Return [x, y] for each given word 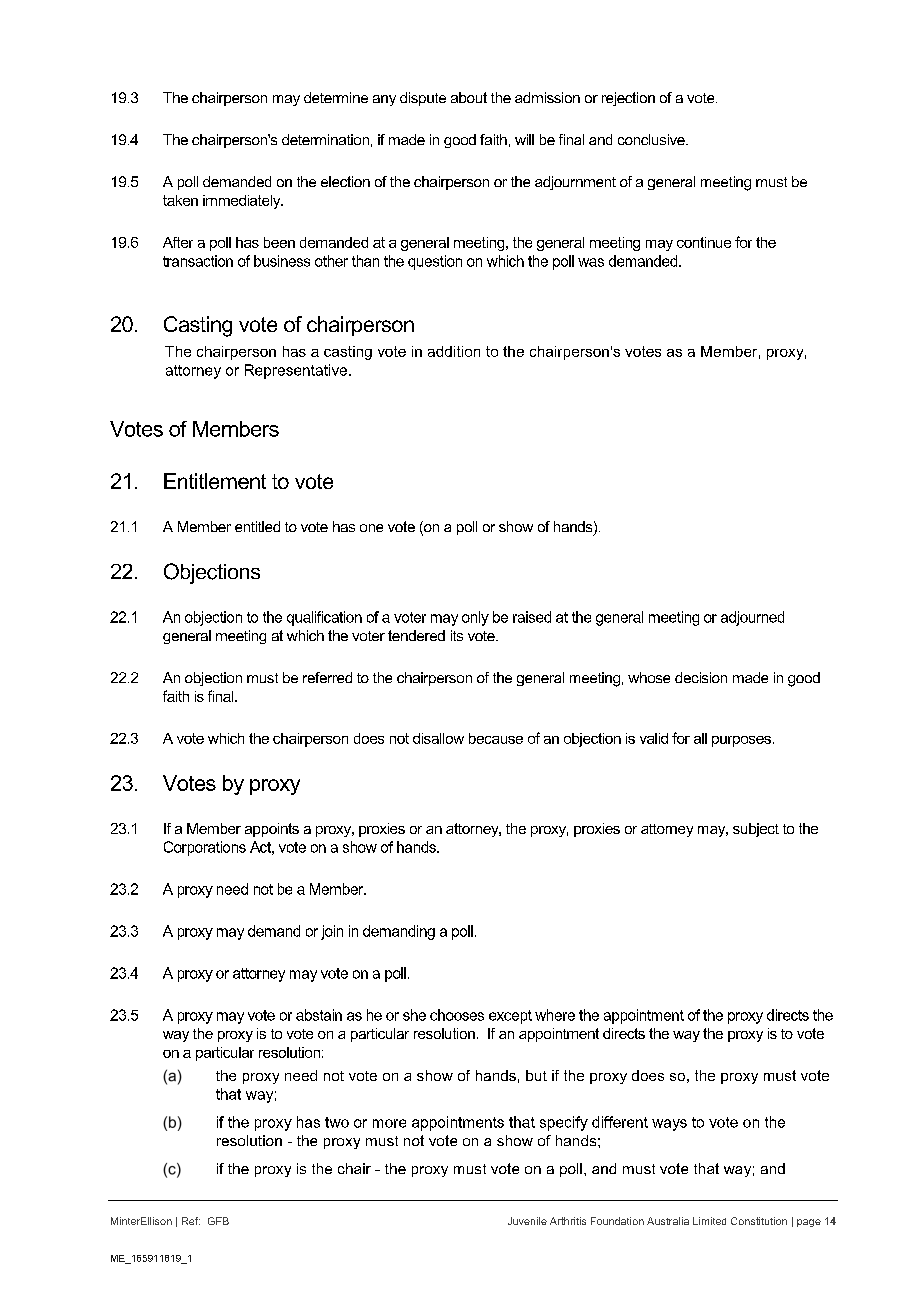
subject [756, 830]
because [496, 738]
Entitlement [215, 481]
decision [701, 677]
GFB [218, 1221]
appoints [272, 830]
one [371, 528]
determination [325, 139]
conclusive [652, 139]
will [524, 139]
